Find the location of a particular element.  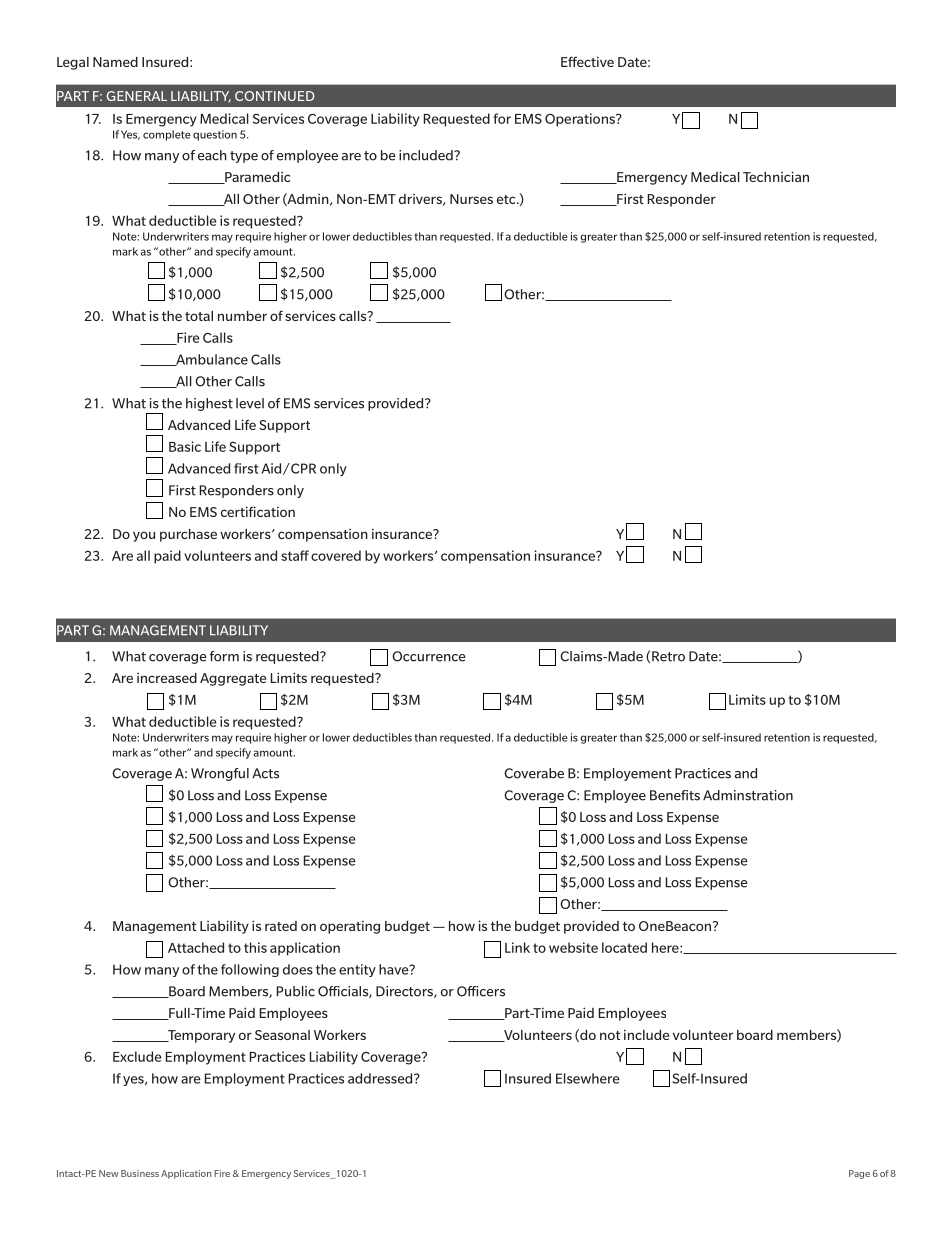

Nurses is located at coordinates (471, 199).
